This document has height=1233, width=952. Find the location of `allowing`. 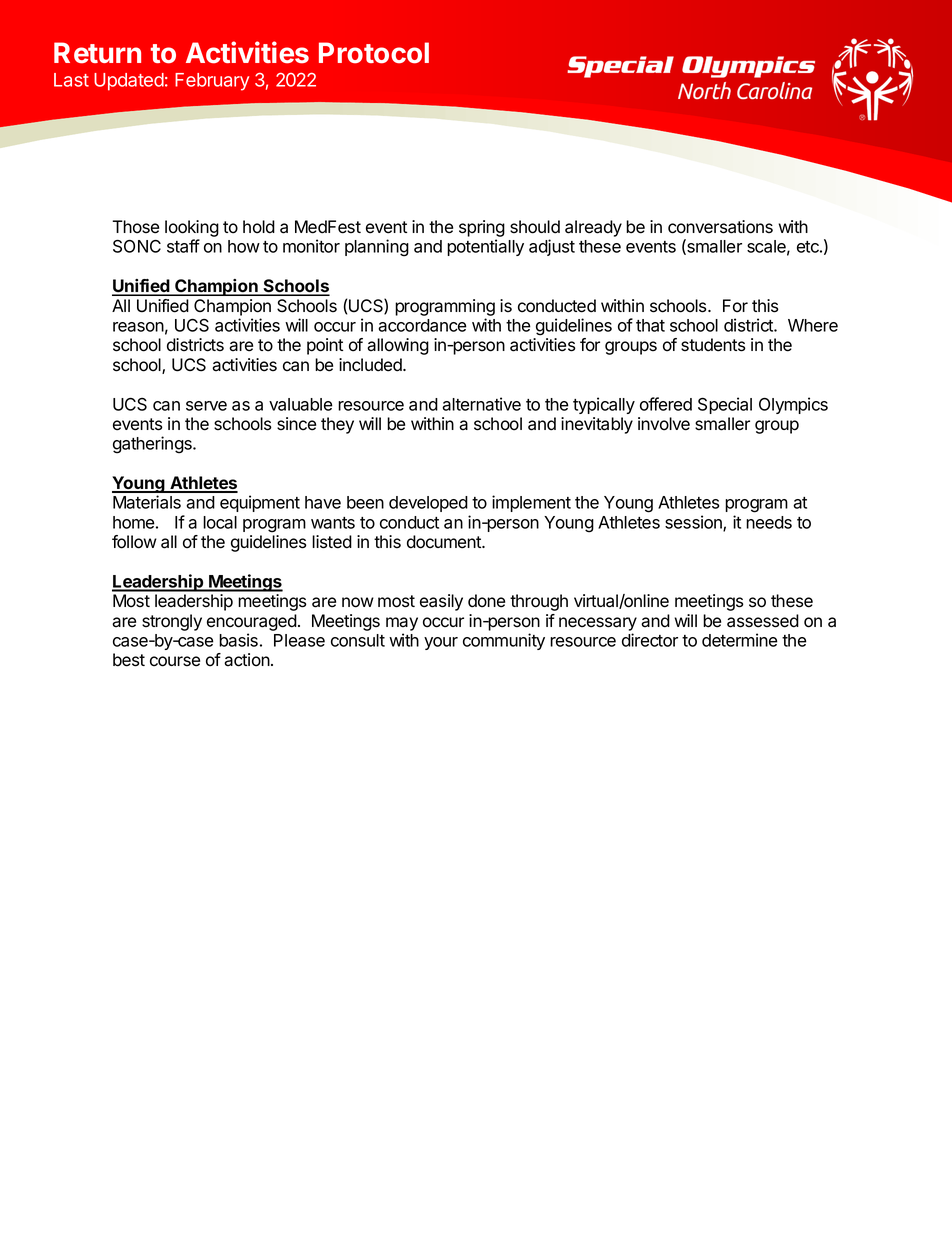

allowing is located at coordinates (398, 346).
